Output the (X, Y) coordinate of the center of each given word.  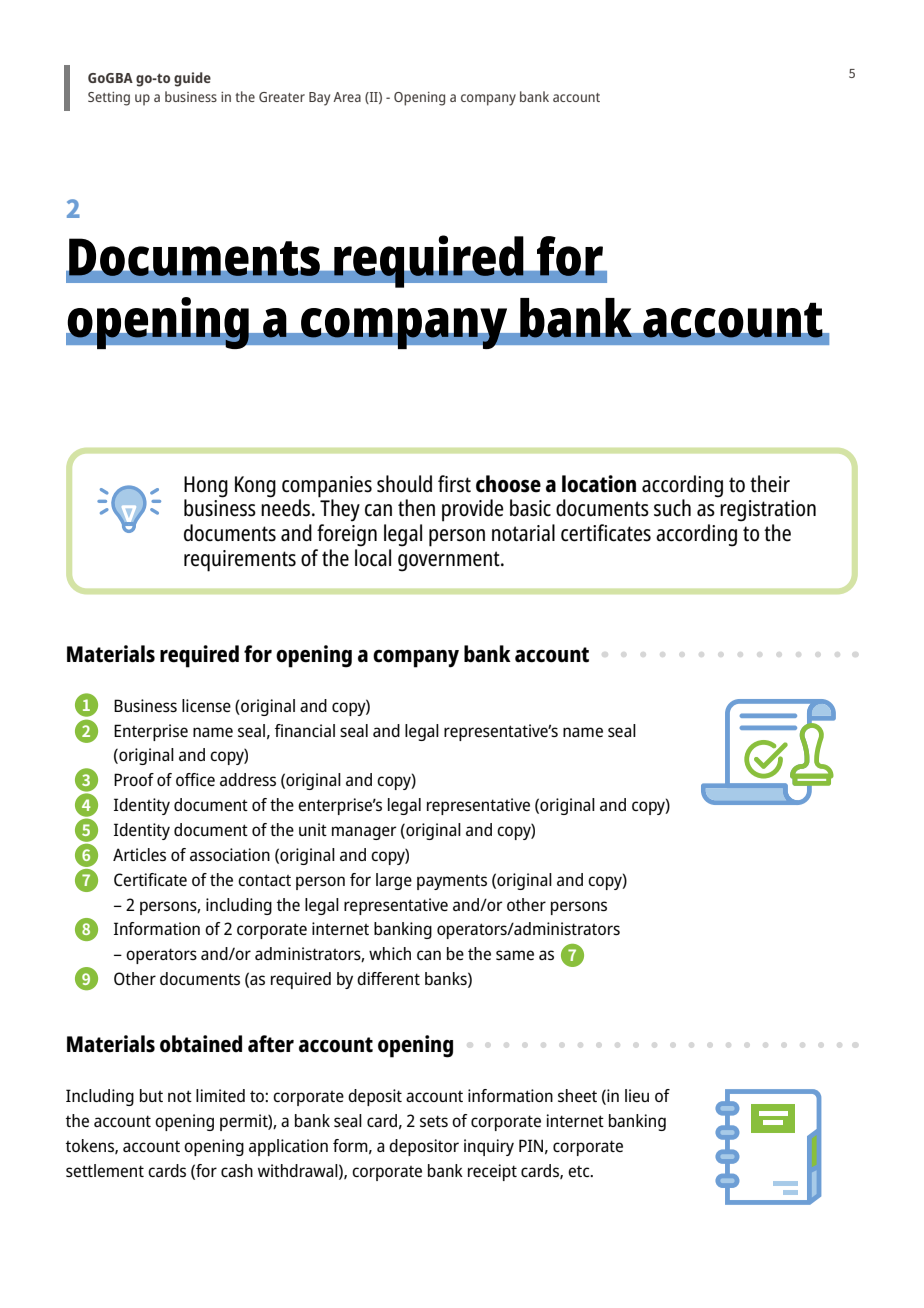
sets (434, 1121)
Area (347, 97)
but (151, 1095)
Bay (319, 99)
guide (192, 79)
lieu (637, 1095)
